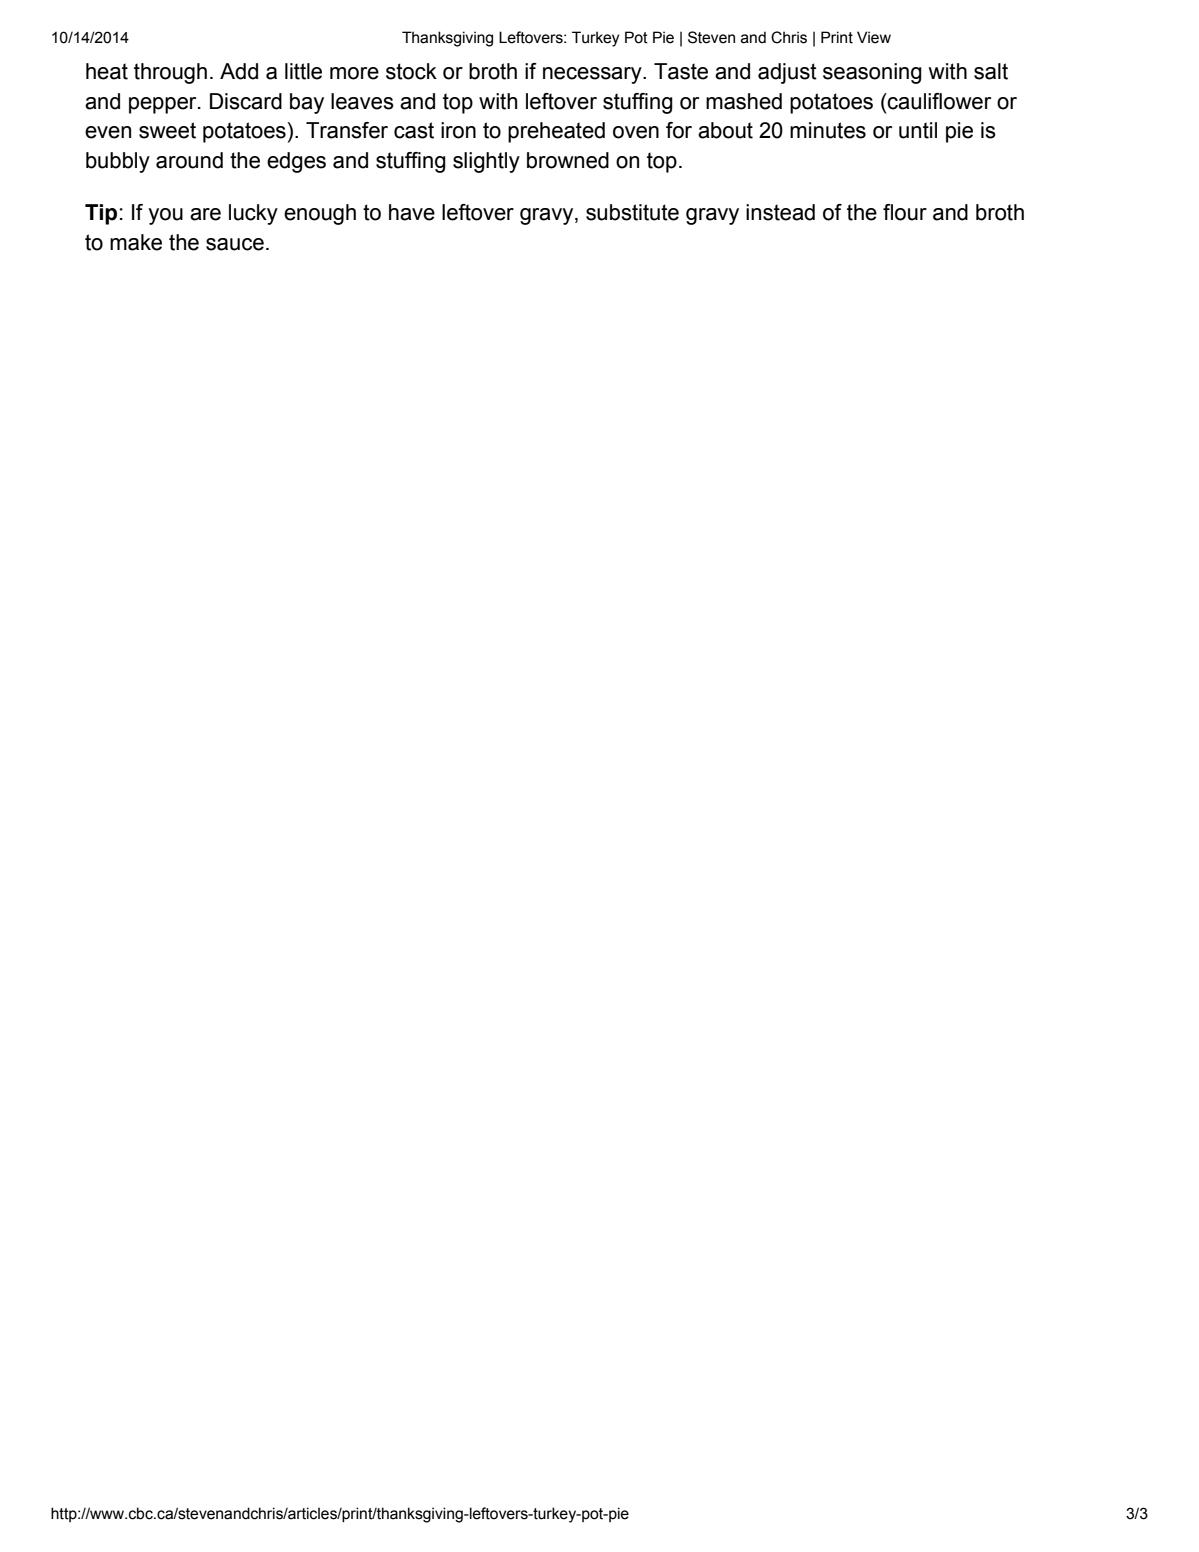 This screenshot has height=1552, width=1199. Describe the element at coordinates (636, 132) in the screenshot. I see `oven` at that location.
